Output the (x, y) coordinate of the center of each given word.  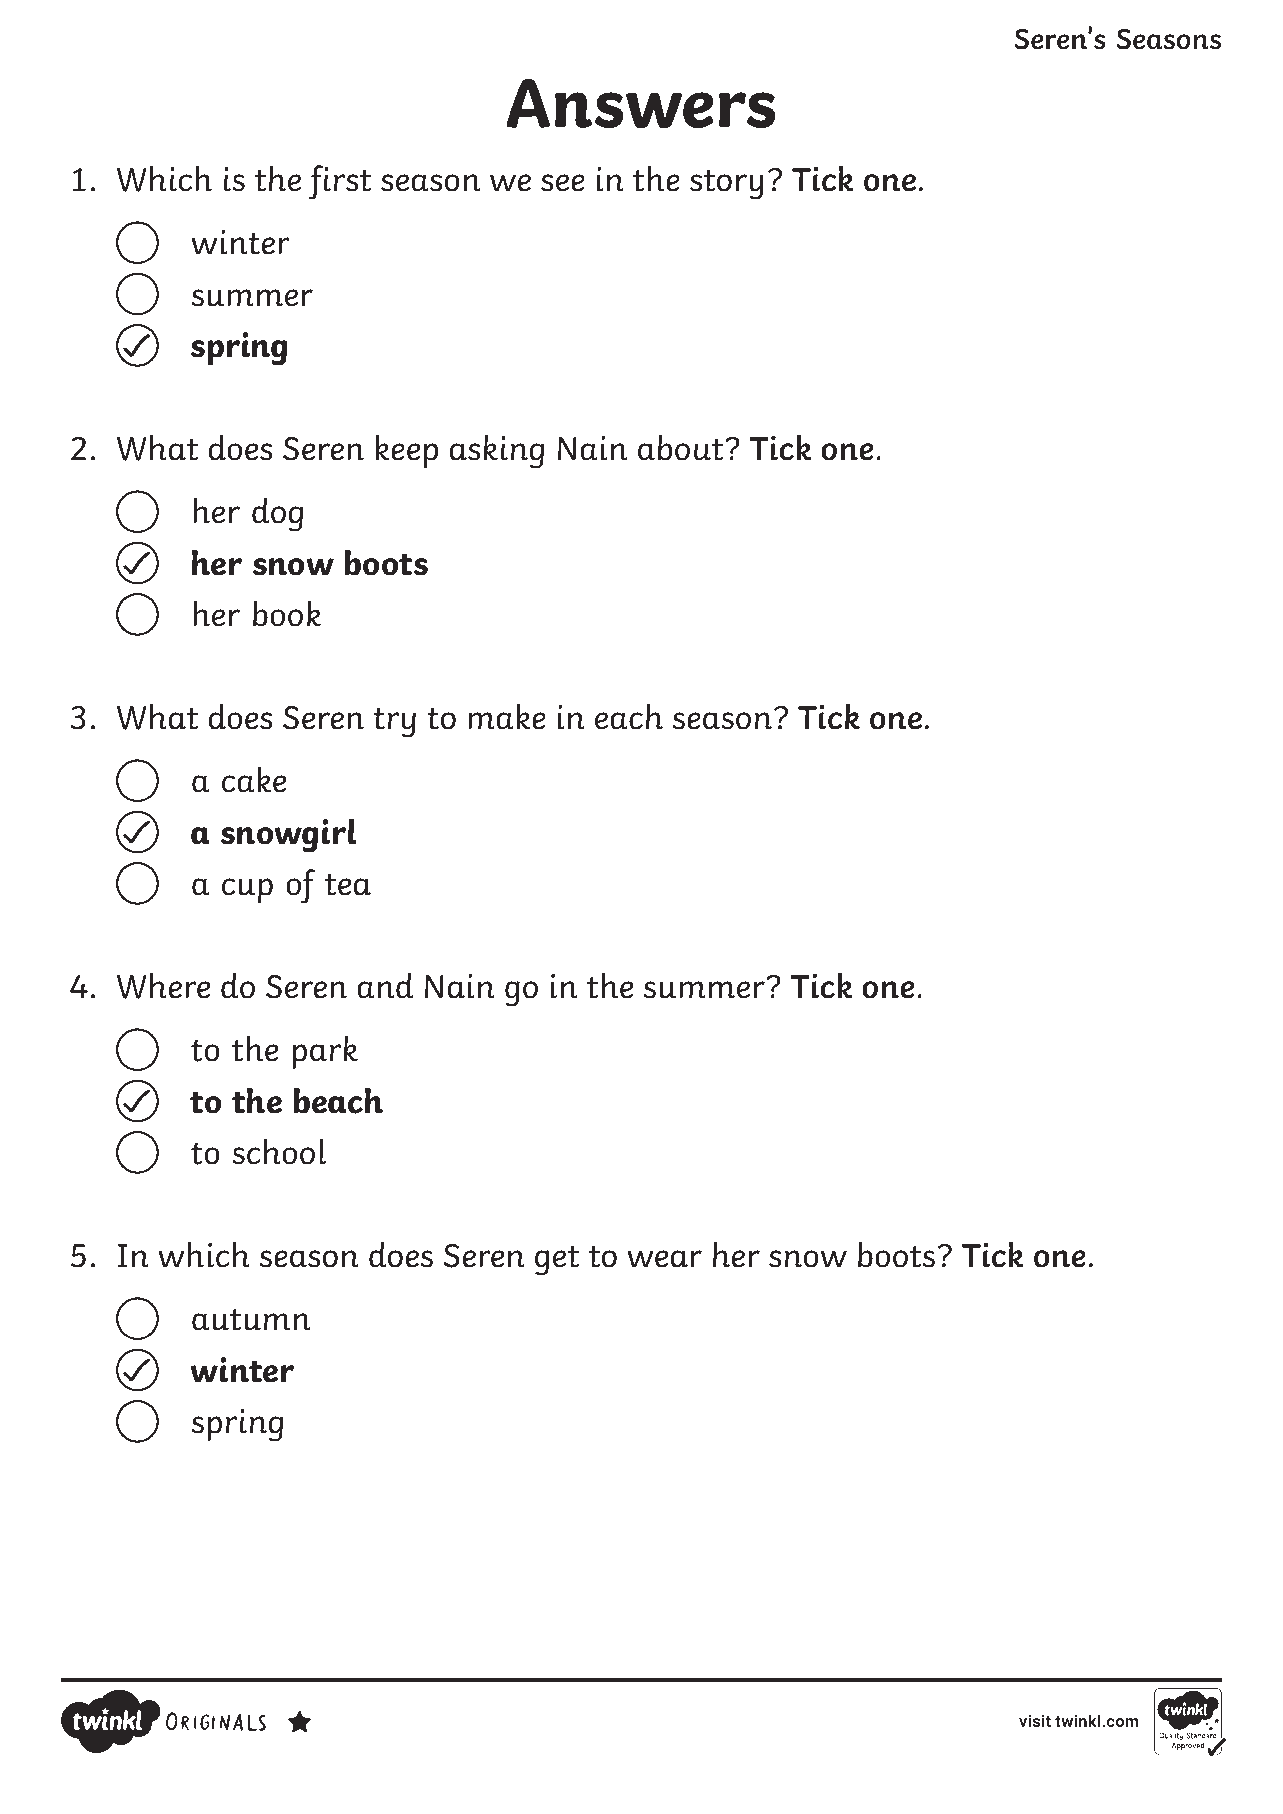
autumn (251, 1320)
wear (664, 1259)
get (557, 1261)
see (563, 183)
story (727, 185)
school (279, 1151)
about (682, 447)
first (340, 182)
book (287, 613)
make (507, 716)
